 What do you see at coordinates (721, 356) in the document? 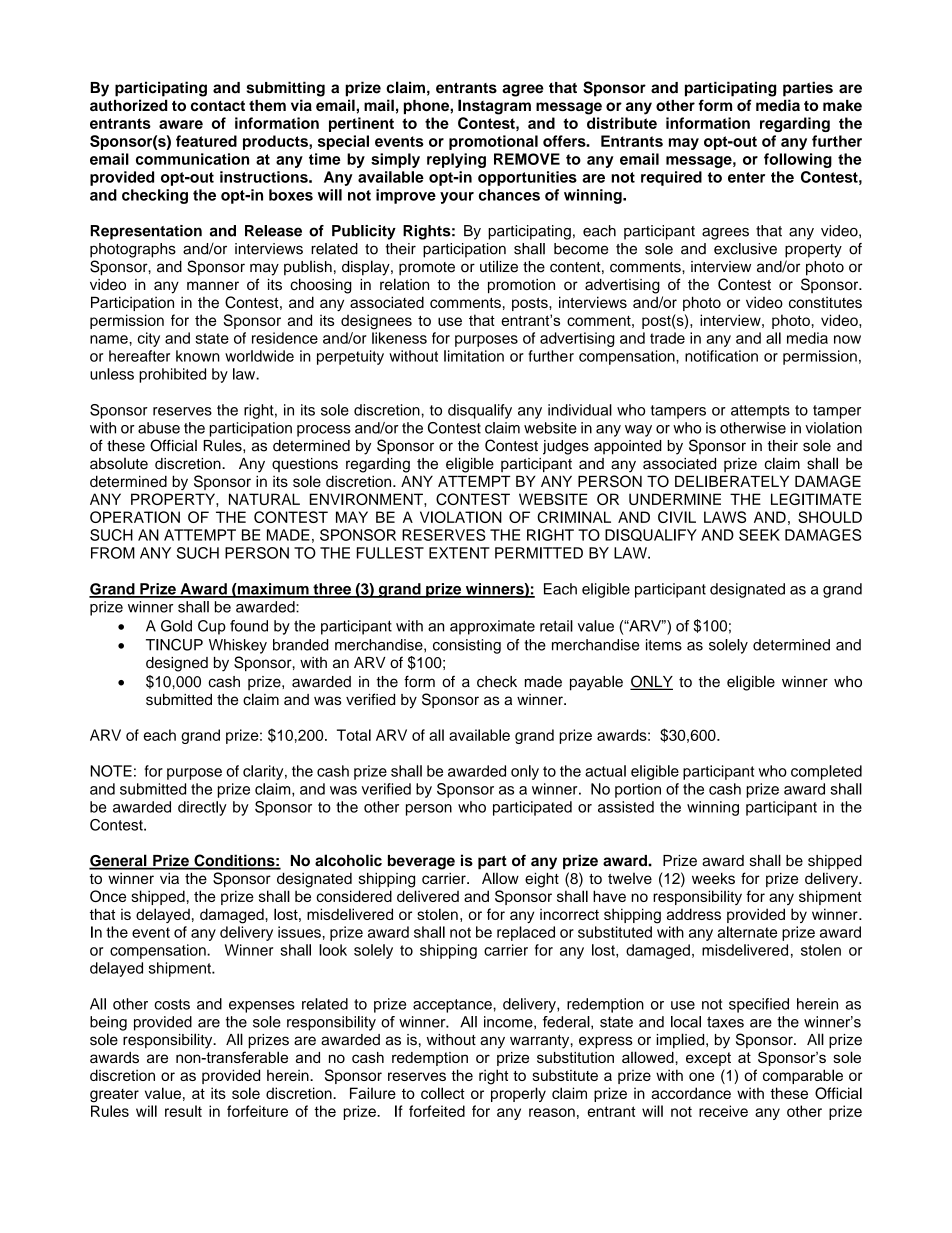
I see `notification` at bounding box center [721, 356].
